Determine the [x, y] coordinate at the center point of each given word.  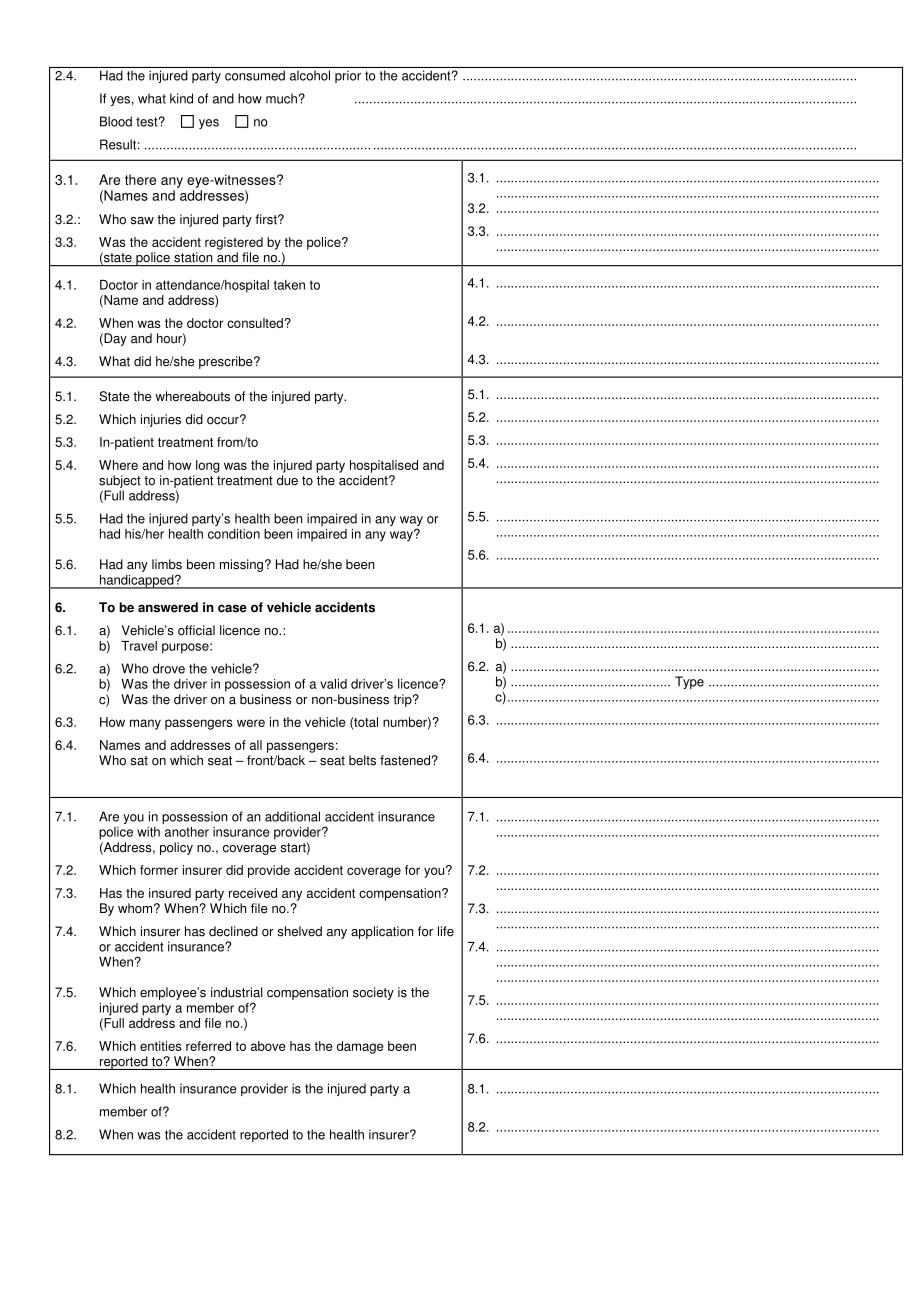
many [145, 724]
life [446, 931]
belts [362, 760]
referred [208, 1046]
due [287, 480]
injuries [161, 420]
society [373, 993]
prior [348, 76]
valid [333, 684]
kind [181, 98]
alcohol [310, 75]
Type [689, 682]
